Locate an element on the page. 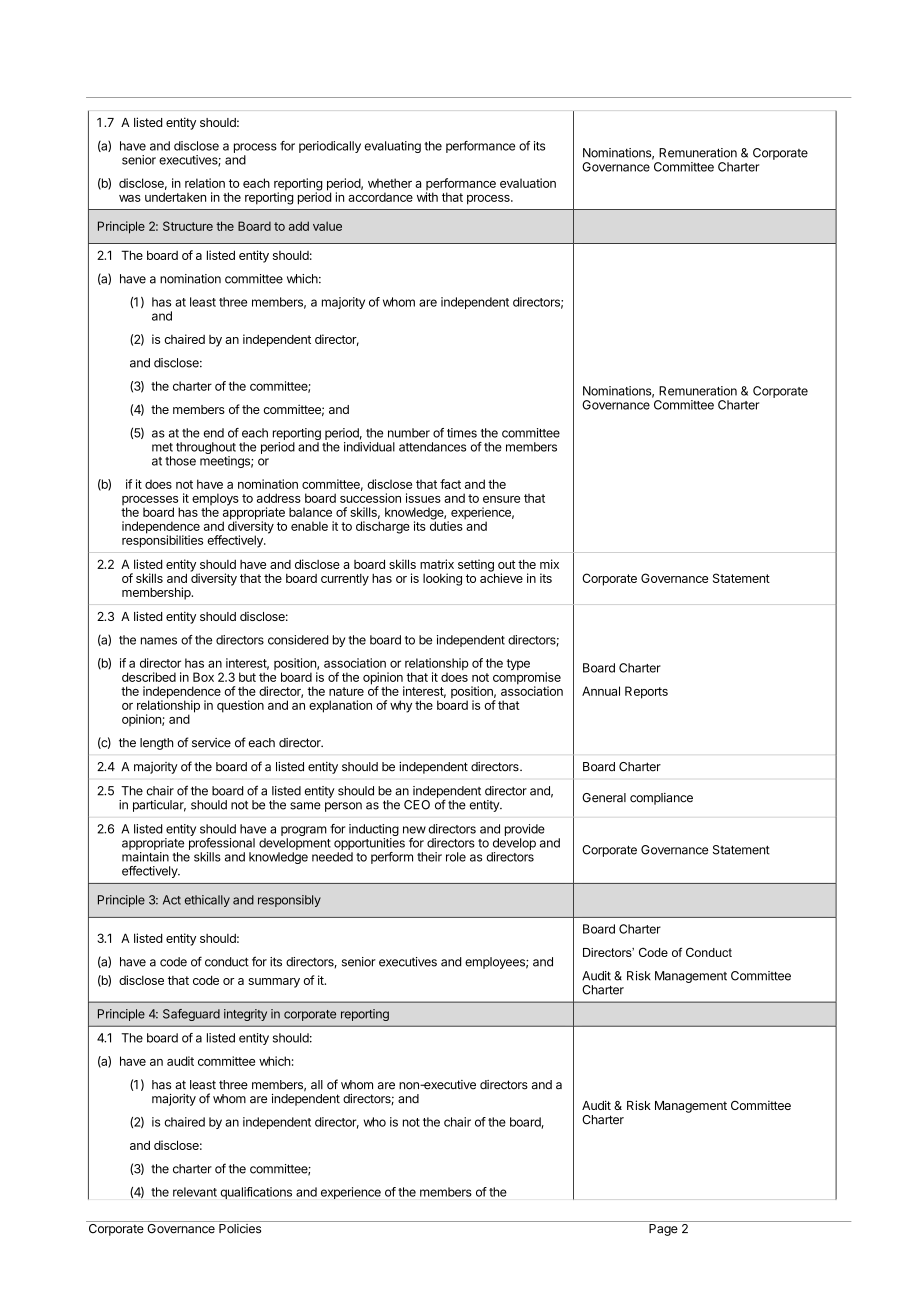  opportunities is located at coordinates (369, 844).
